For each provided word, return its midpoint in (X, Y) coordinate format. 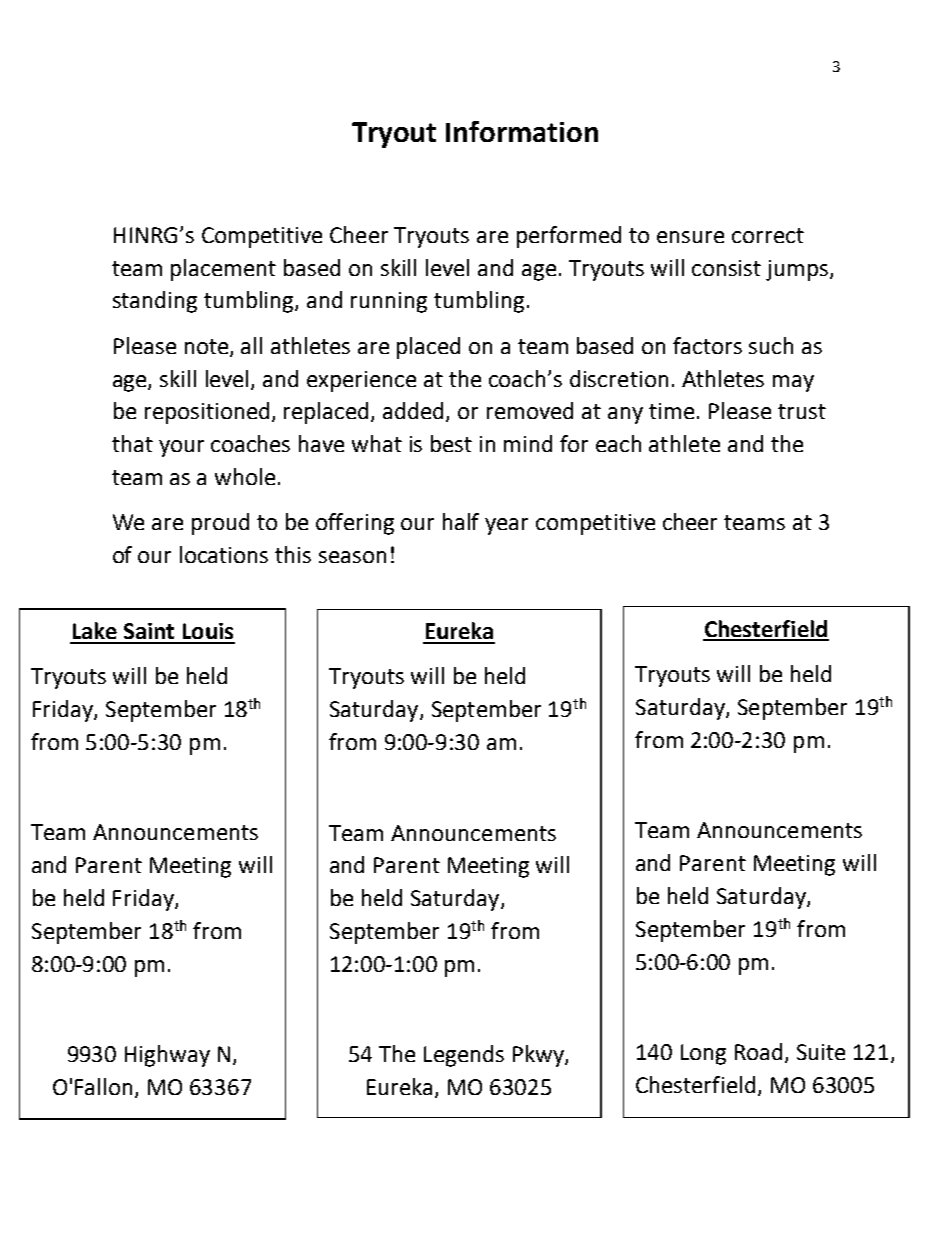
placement (223, 270)
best (451, 443)
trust (802, 411)
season (352, 557)
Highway (167, 1056)
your (181, 448)
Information (522, 131)
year (506, 526)
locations (224, 554)
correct (768, 235)
